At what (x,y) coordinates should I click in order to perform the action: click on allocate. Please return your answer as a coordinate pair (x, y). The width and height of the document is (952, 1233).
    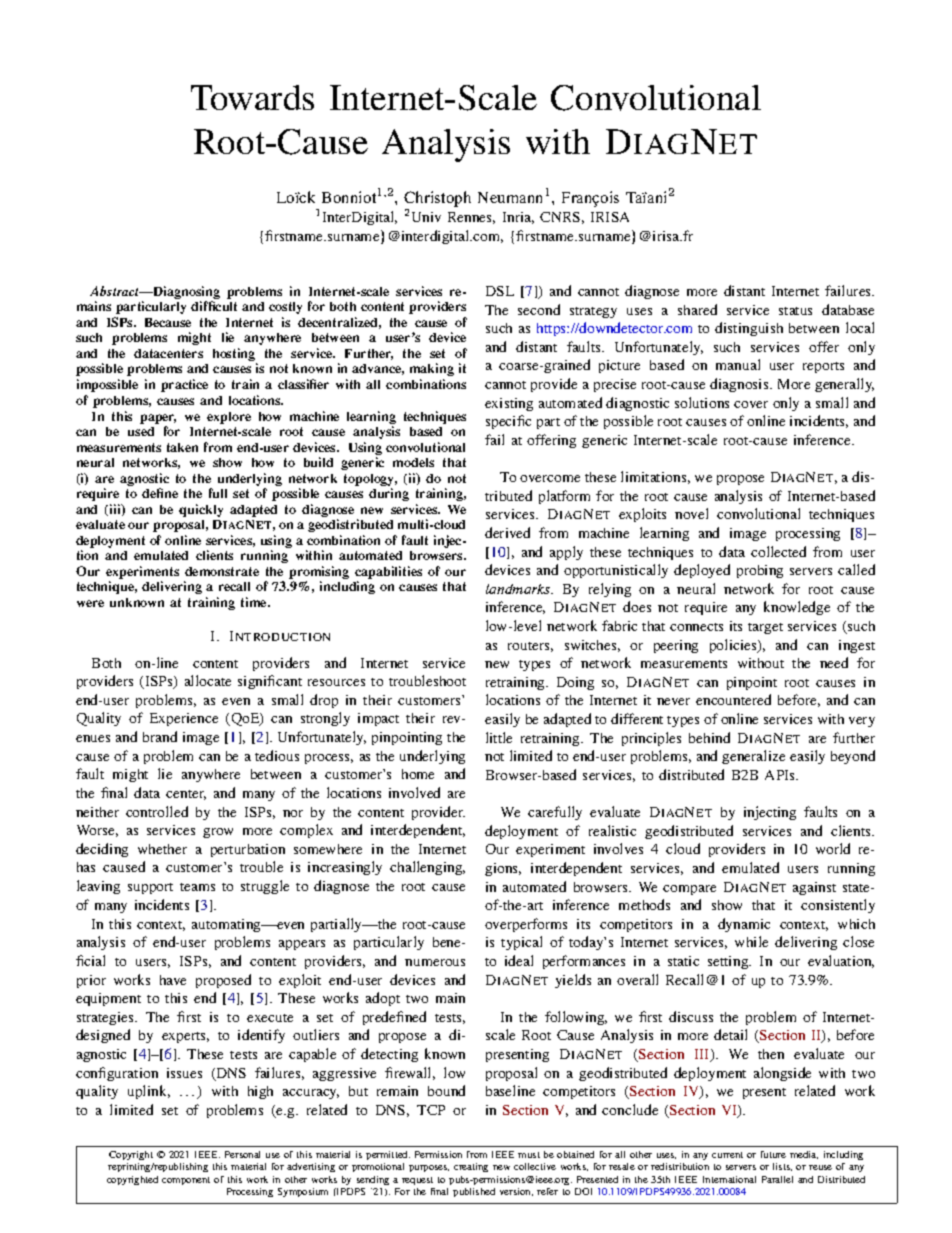
    Looking at the image, I should click on (208, 680).
